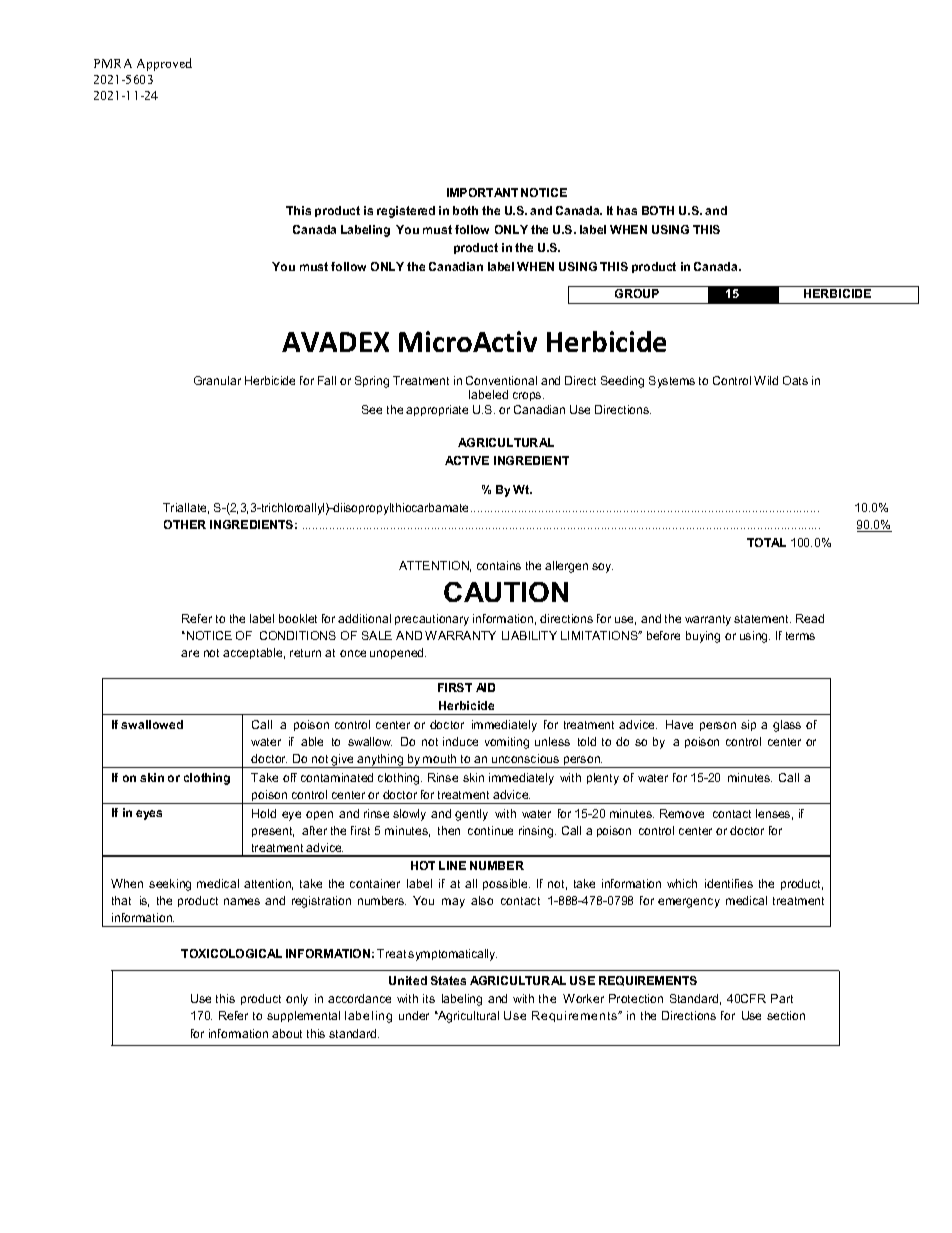 The image size is (952, 1233). What do you see at coordinates (185, 524) in the document?
I see `OTHER` at bounding box center [185, 524].
